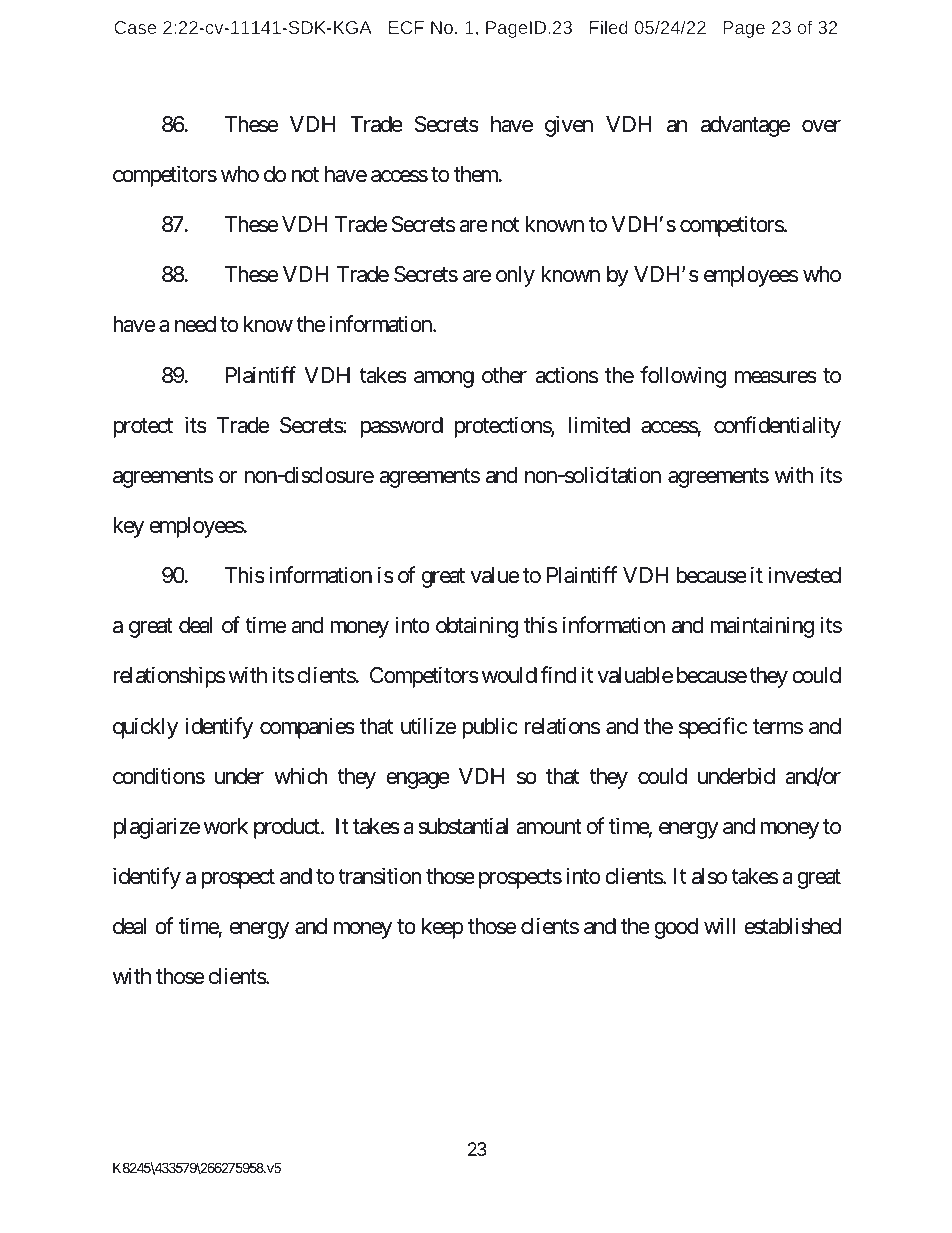 This screenshot has width=952, height=1233. What do you see at coordinates (443, 928) in the screenshot?
I see `keep` at bounding box center [443, 928].
